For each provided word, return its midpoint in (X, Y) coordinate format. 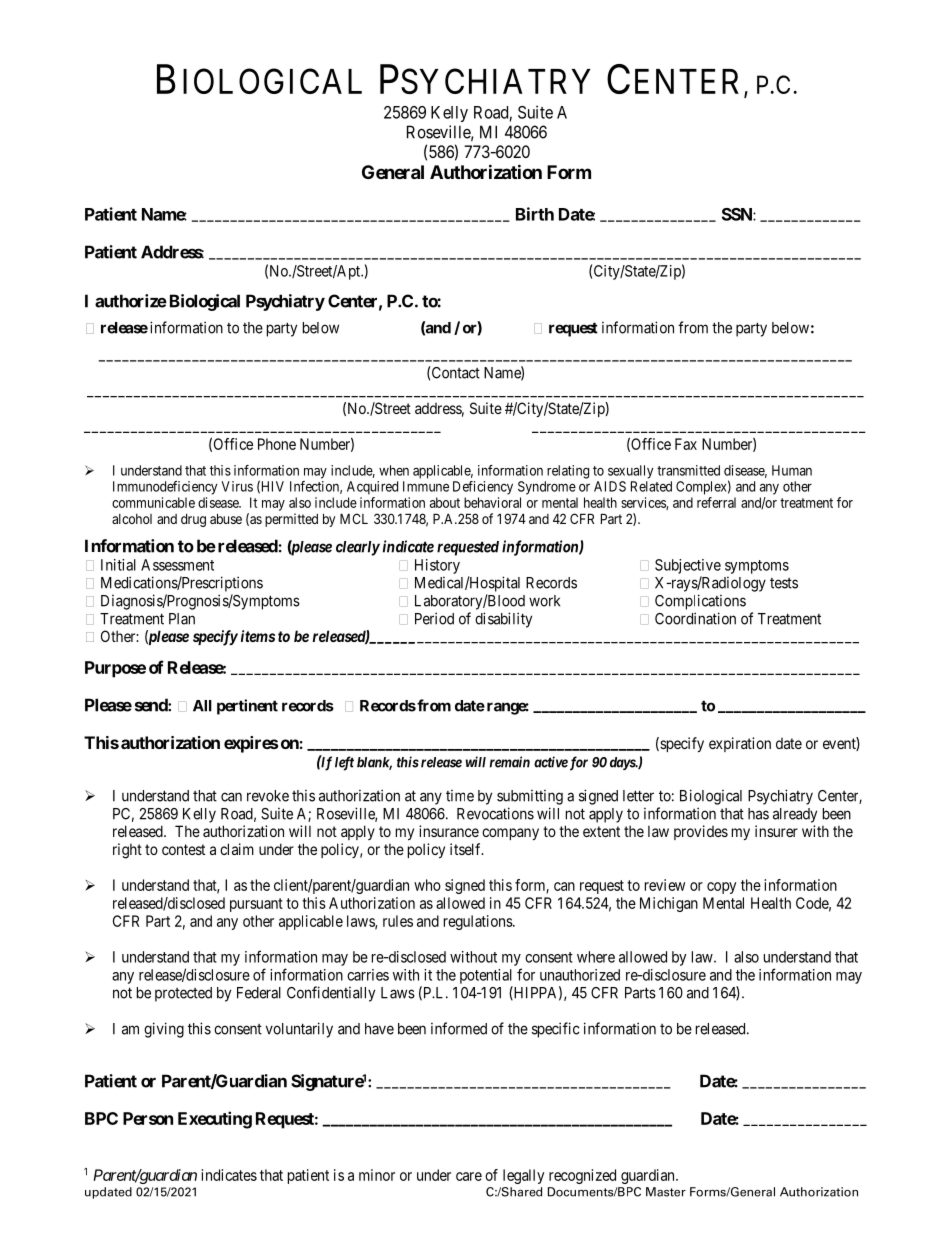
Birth (535, 214)
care (469, 1176)
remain (510, 762)
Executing (215, 1120)
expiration (740, 744)
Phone (277, 444)
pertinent (247, 707)
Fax (686, 444)
